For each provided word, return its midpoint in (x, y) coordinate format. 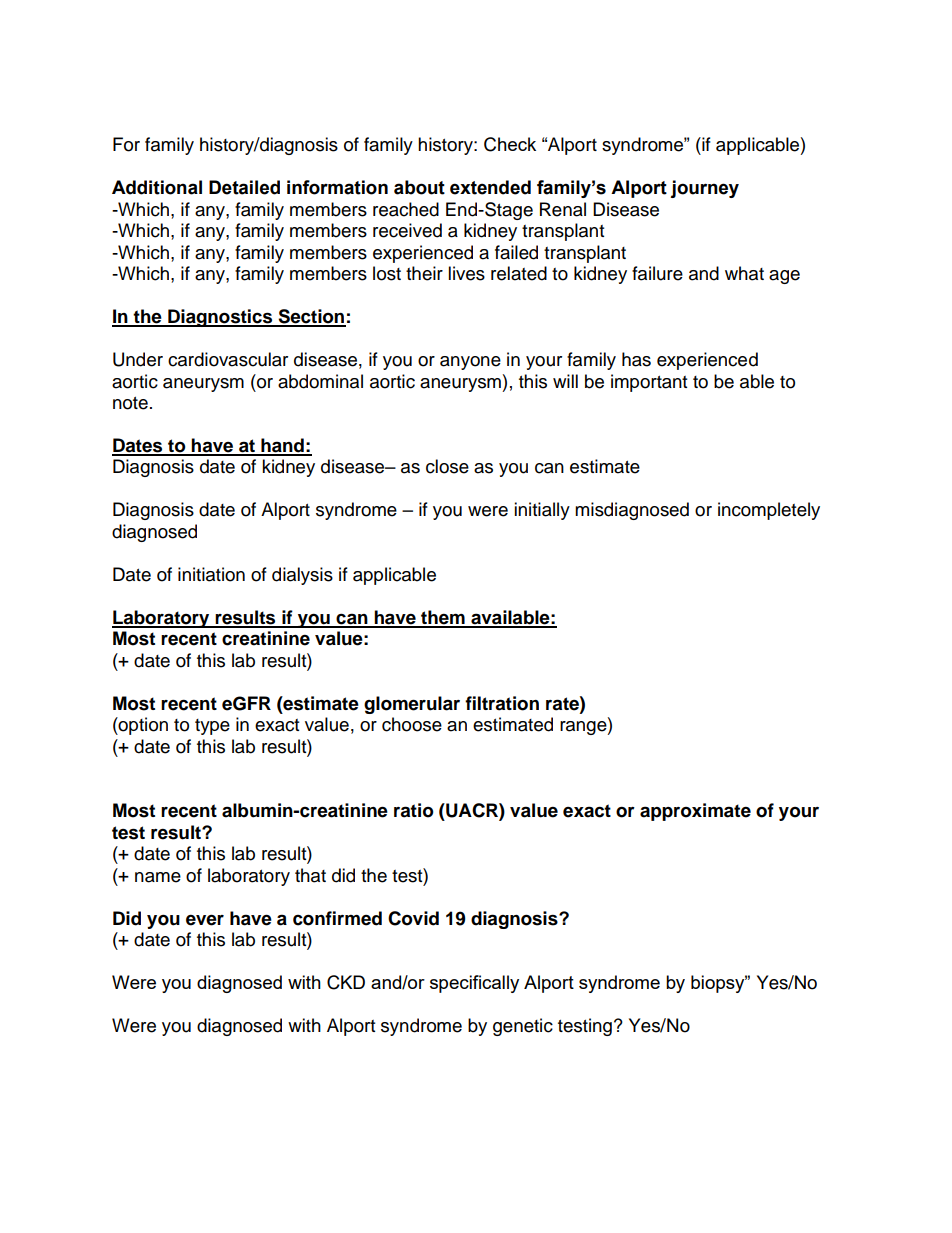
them (443, 618)
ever (205, 920)
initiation (211, 574)
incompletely (769, 511)
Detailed (244, 187)
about (419, 187)
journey (704, 189)
